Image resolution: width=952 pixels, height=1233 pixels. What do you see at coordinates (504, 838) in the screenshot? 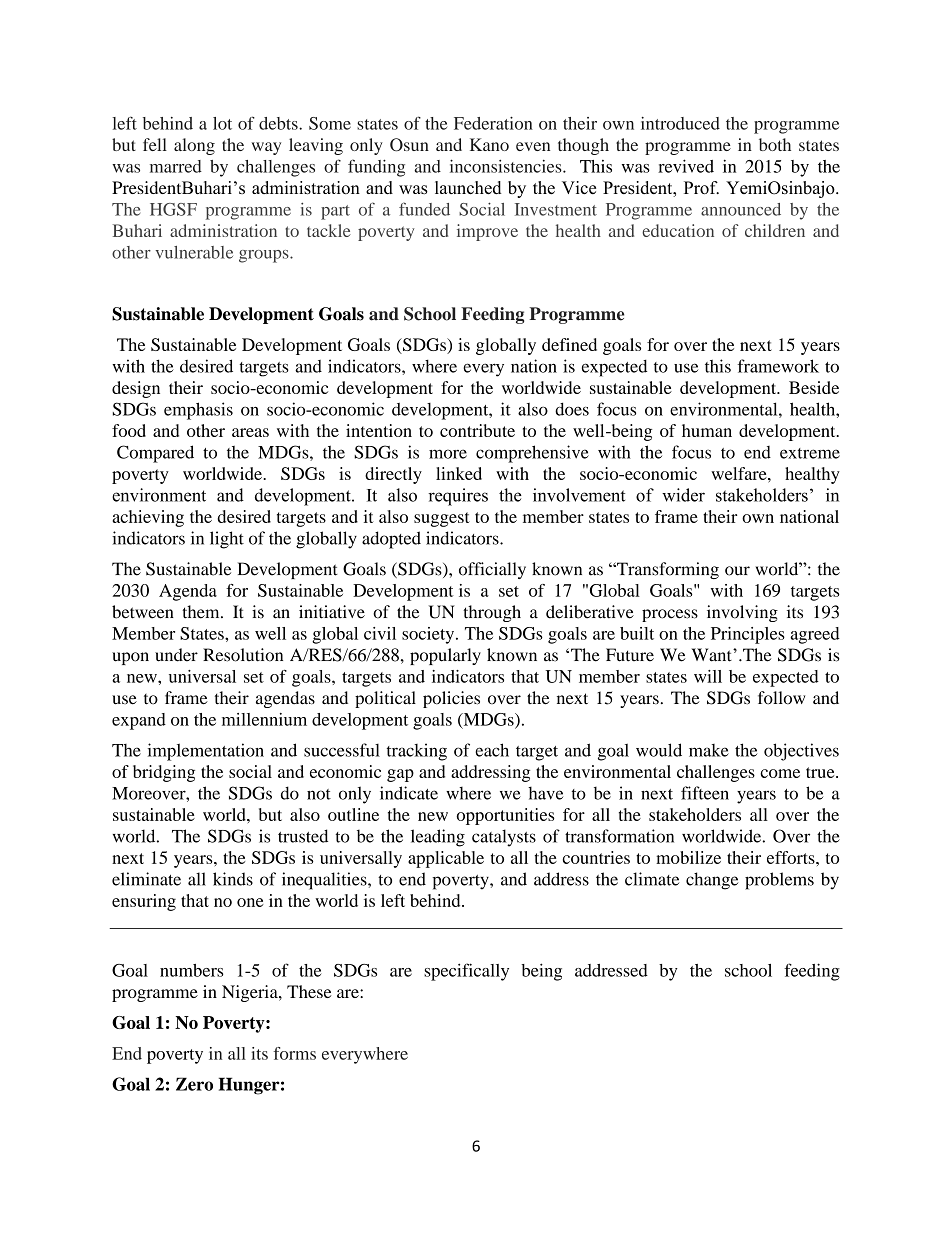
I see `catalysts` at bounding box center [504, 838].
